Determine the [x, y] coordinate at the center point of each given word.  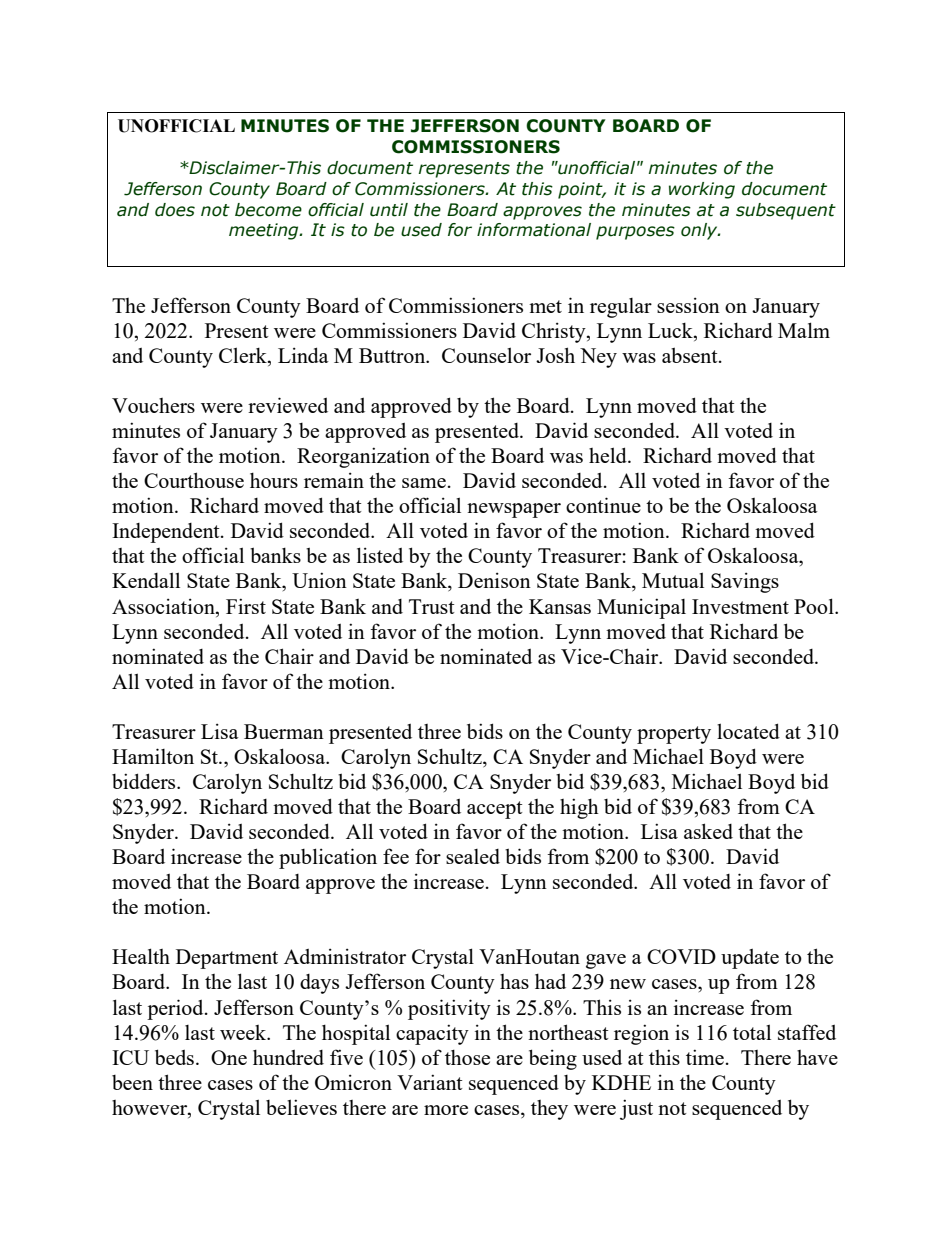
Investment [740, 606]
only [700, 231]
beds [174, 1057]
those [467, 1057]
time [705, 1057]
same [424, 483]
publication [328, 858]
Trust [432, 606]
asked [708, 831]
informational [534, 230]
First [246, 606]
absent [691, 355]
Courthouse [194, 480]
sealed [473, 856]
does [175, 210]
